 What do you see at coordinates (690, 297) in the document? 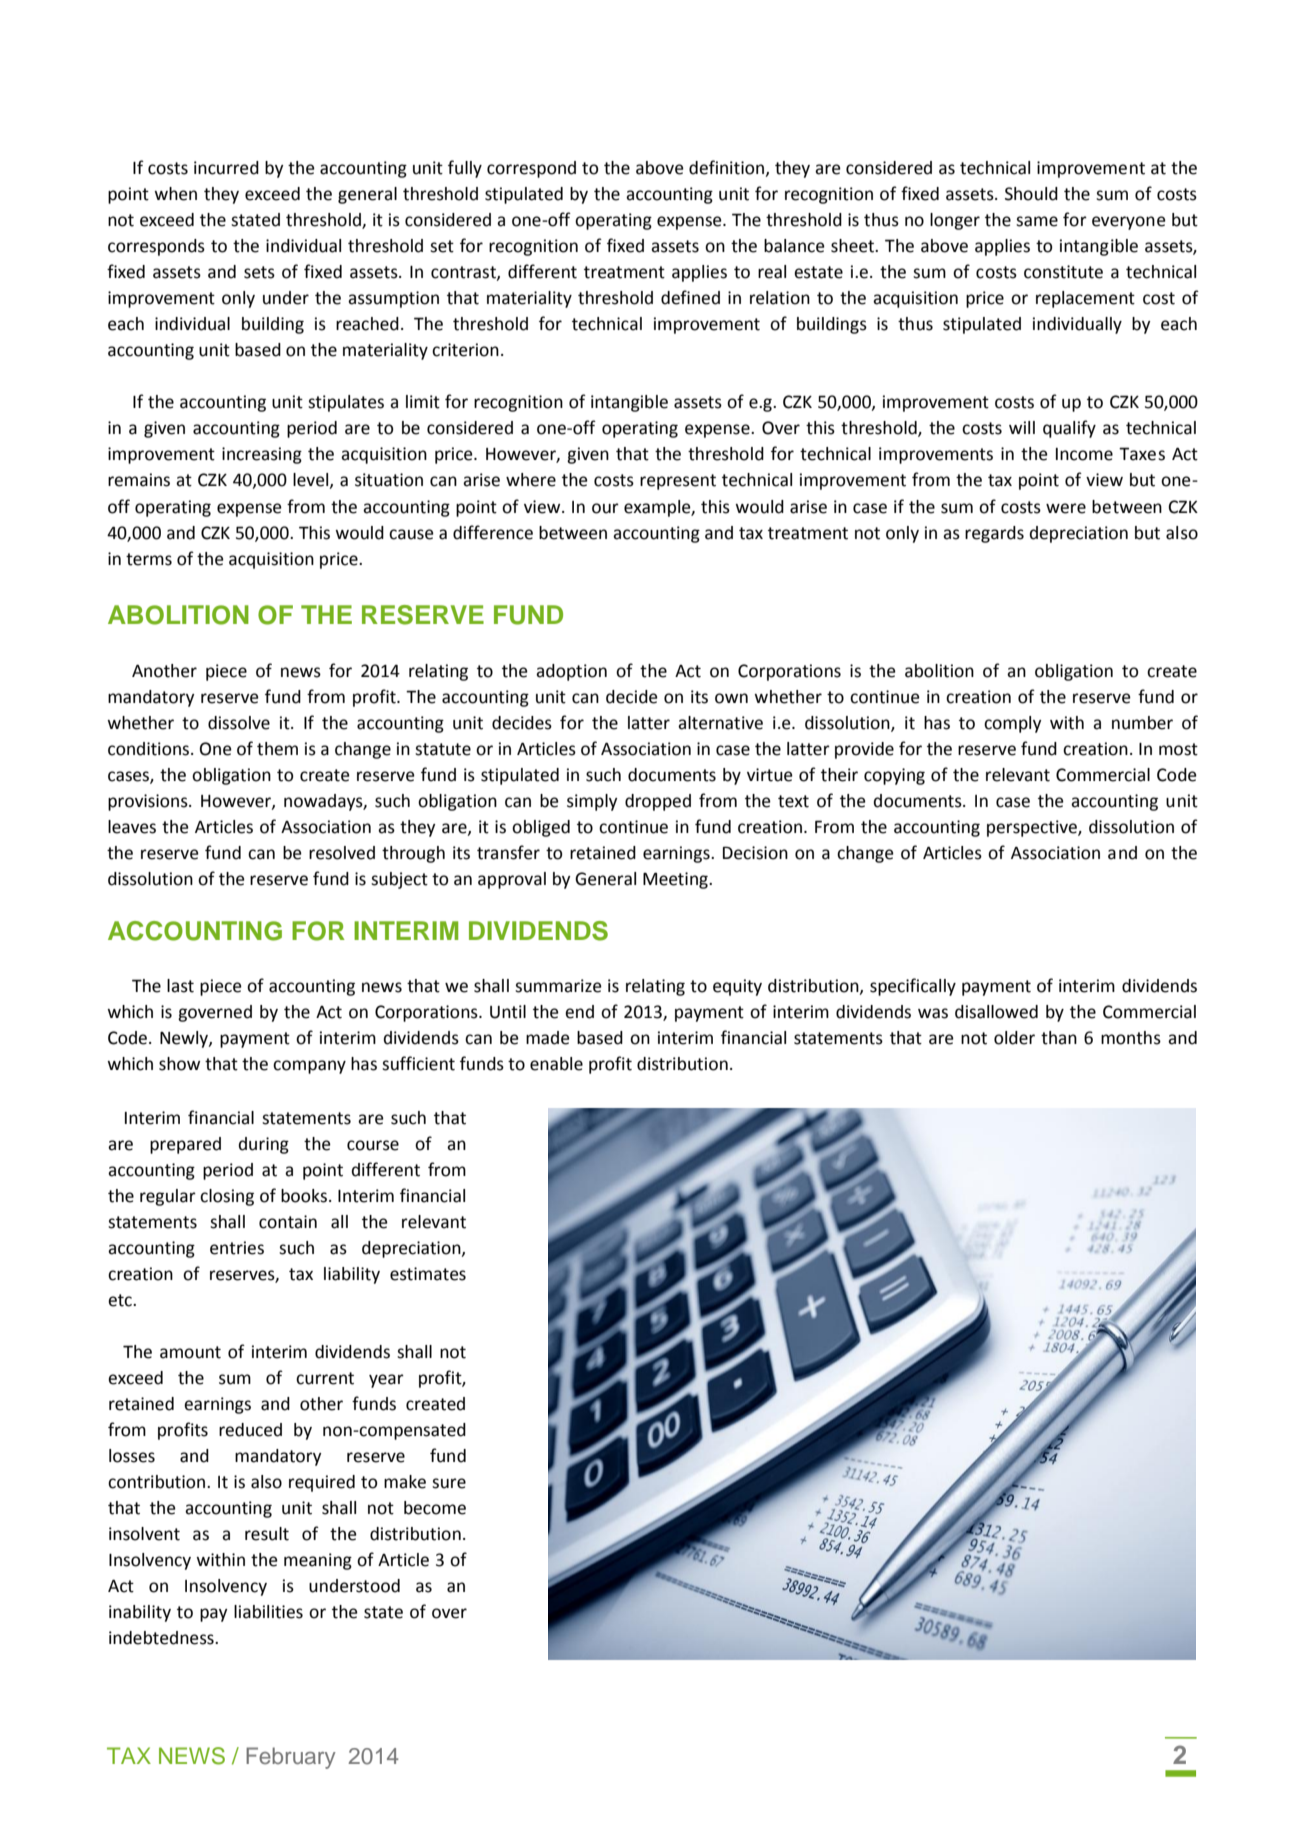
I see `defined` at bounding box center [690, 297].
